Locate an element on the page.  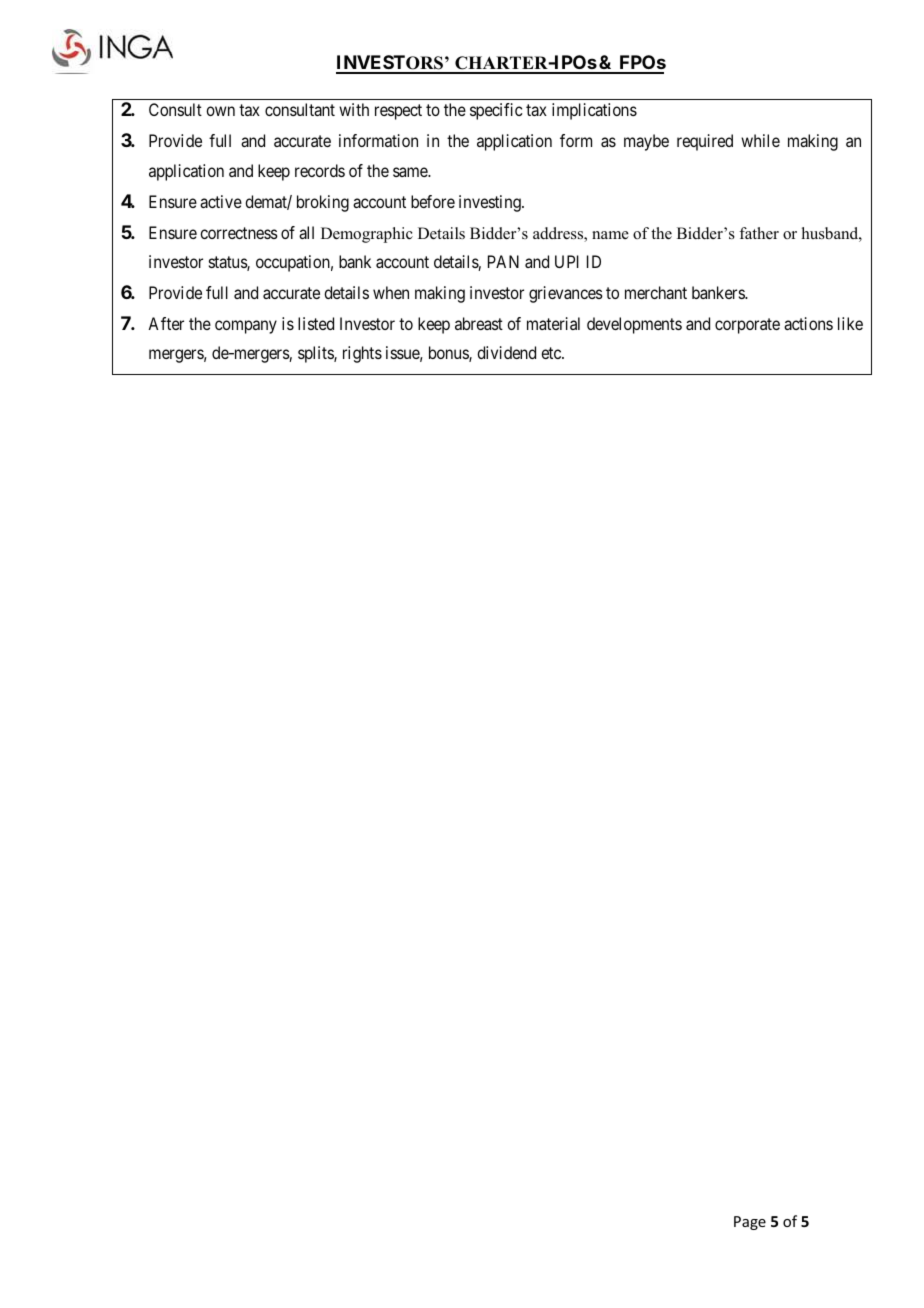
splits is located at coordinates (316, 354).
